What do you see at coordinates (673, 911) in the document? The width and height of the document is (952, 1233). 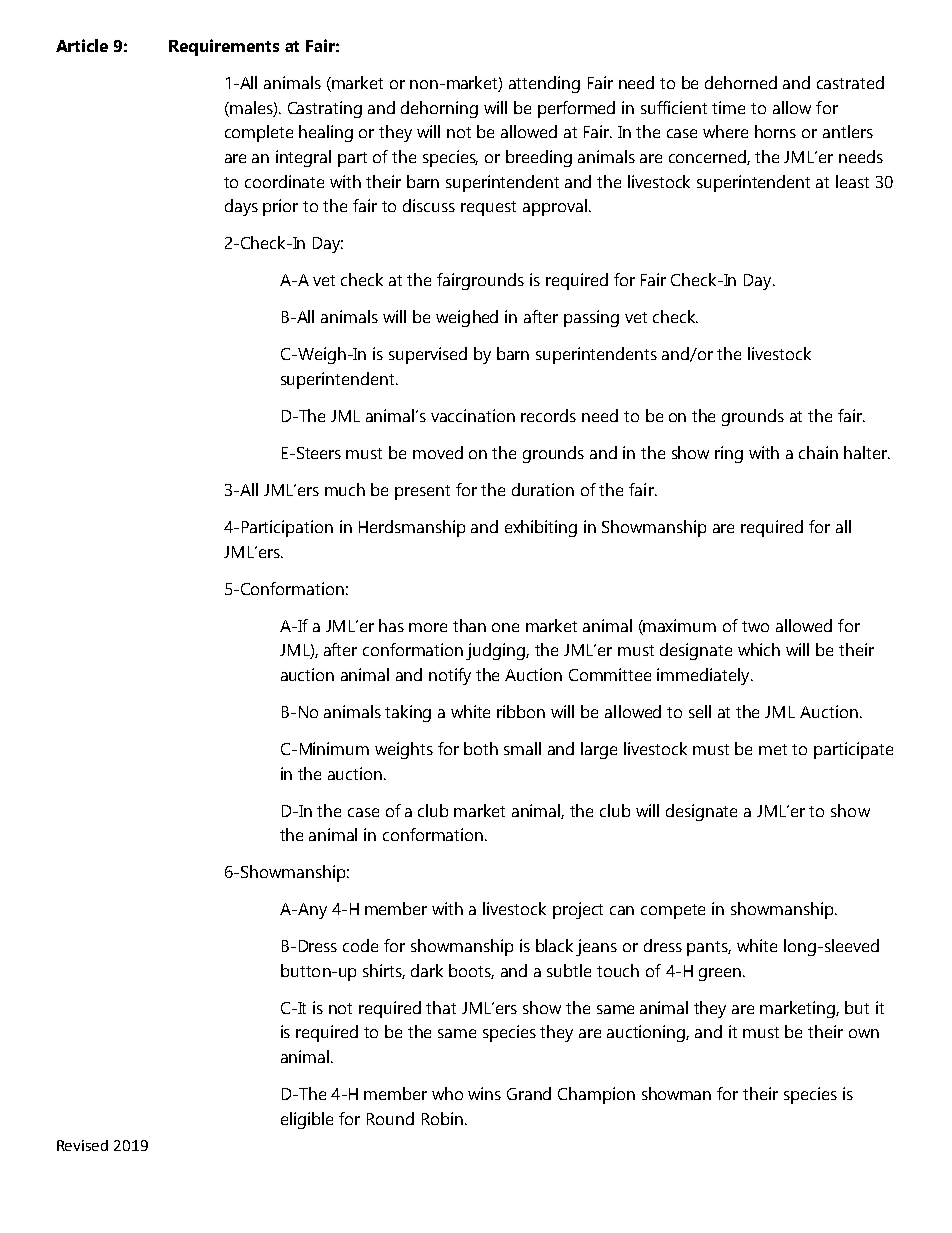 I see `compete` at bounding box center [673, 911].
